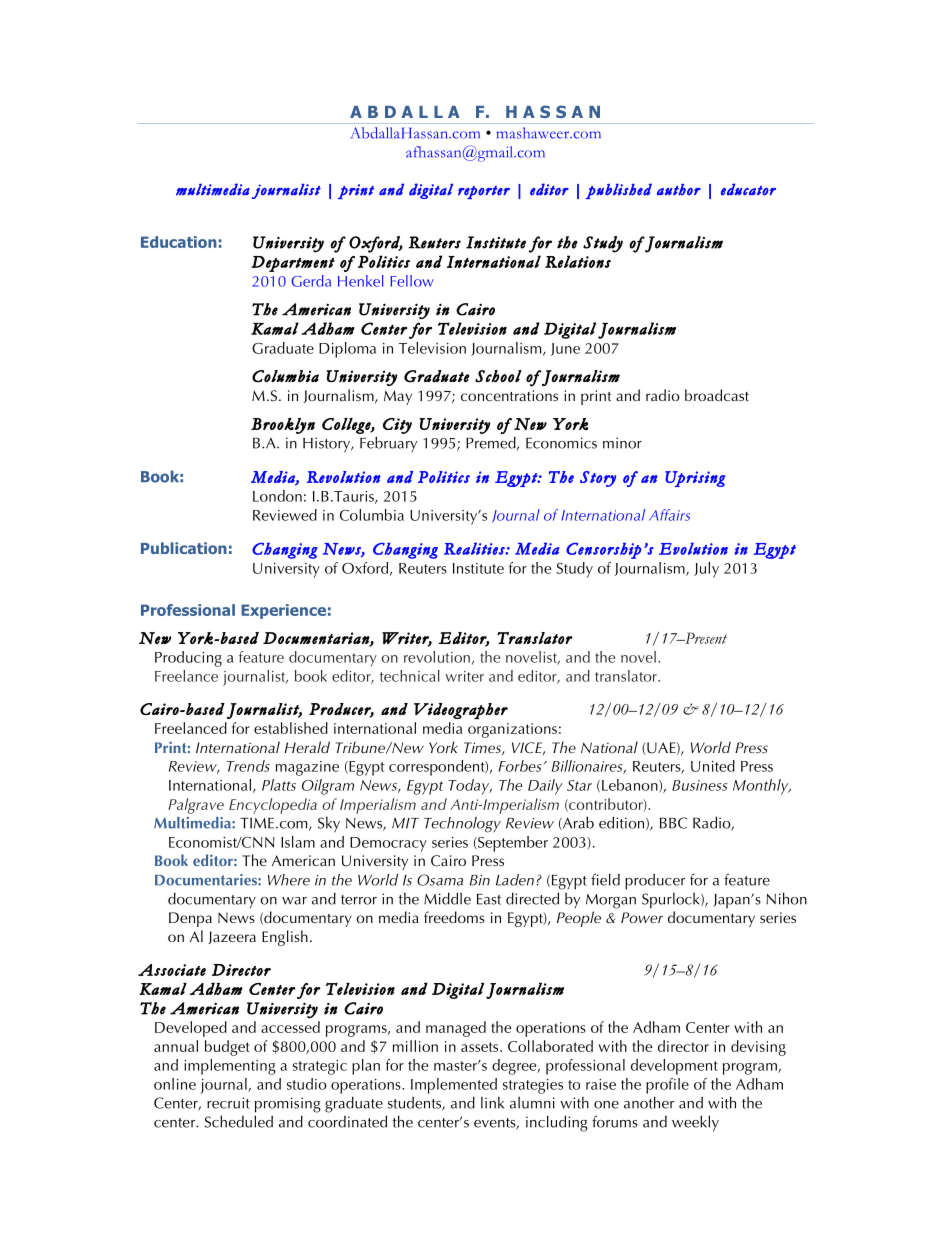  I want to click on recruit, so click(228, 1103).
